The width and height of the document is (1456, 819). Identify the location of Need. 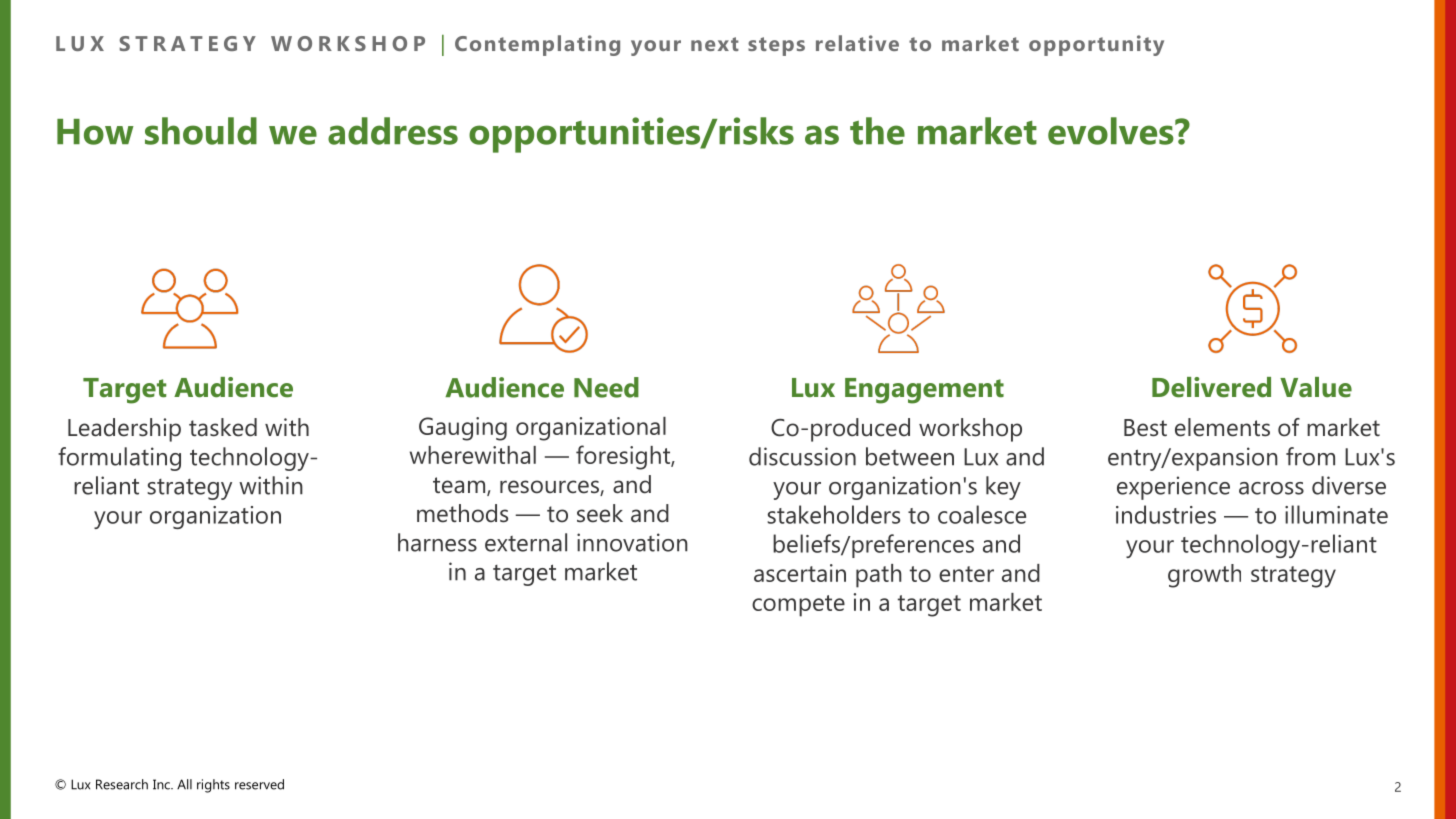
(606, 387).
